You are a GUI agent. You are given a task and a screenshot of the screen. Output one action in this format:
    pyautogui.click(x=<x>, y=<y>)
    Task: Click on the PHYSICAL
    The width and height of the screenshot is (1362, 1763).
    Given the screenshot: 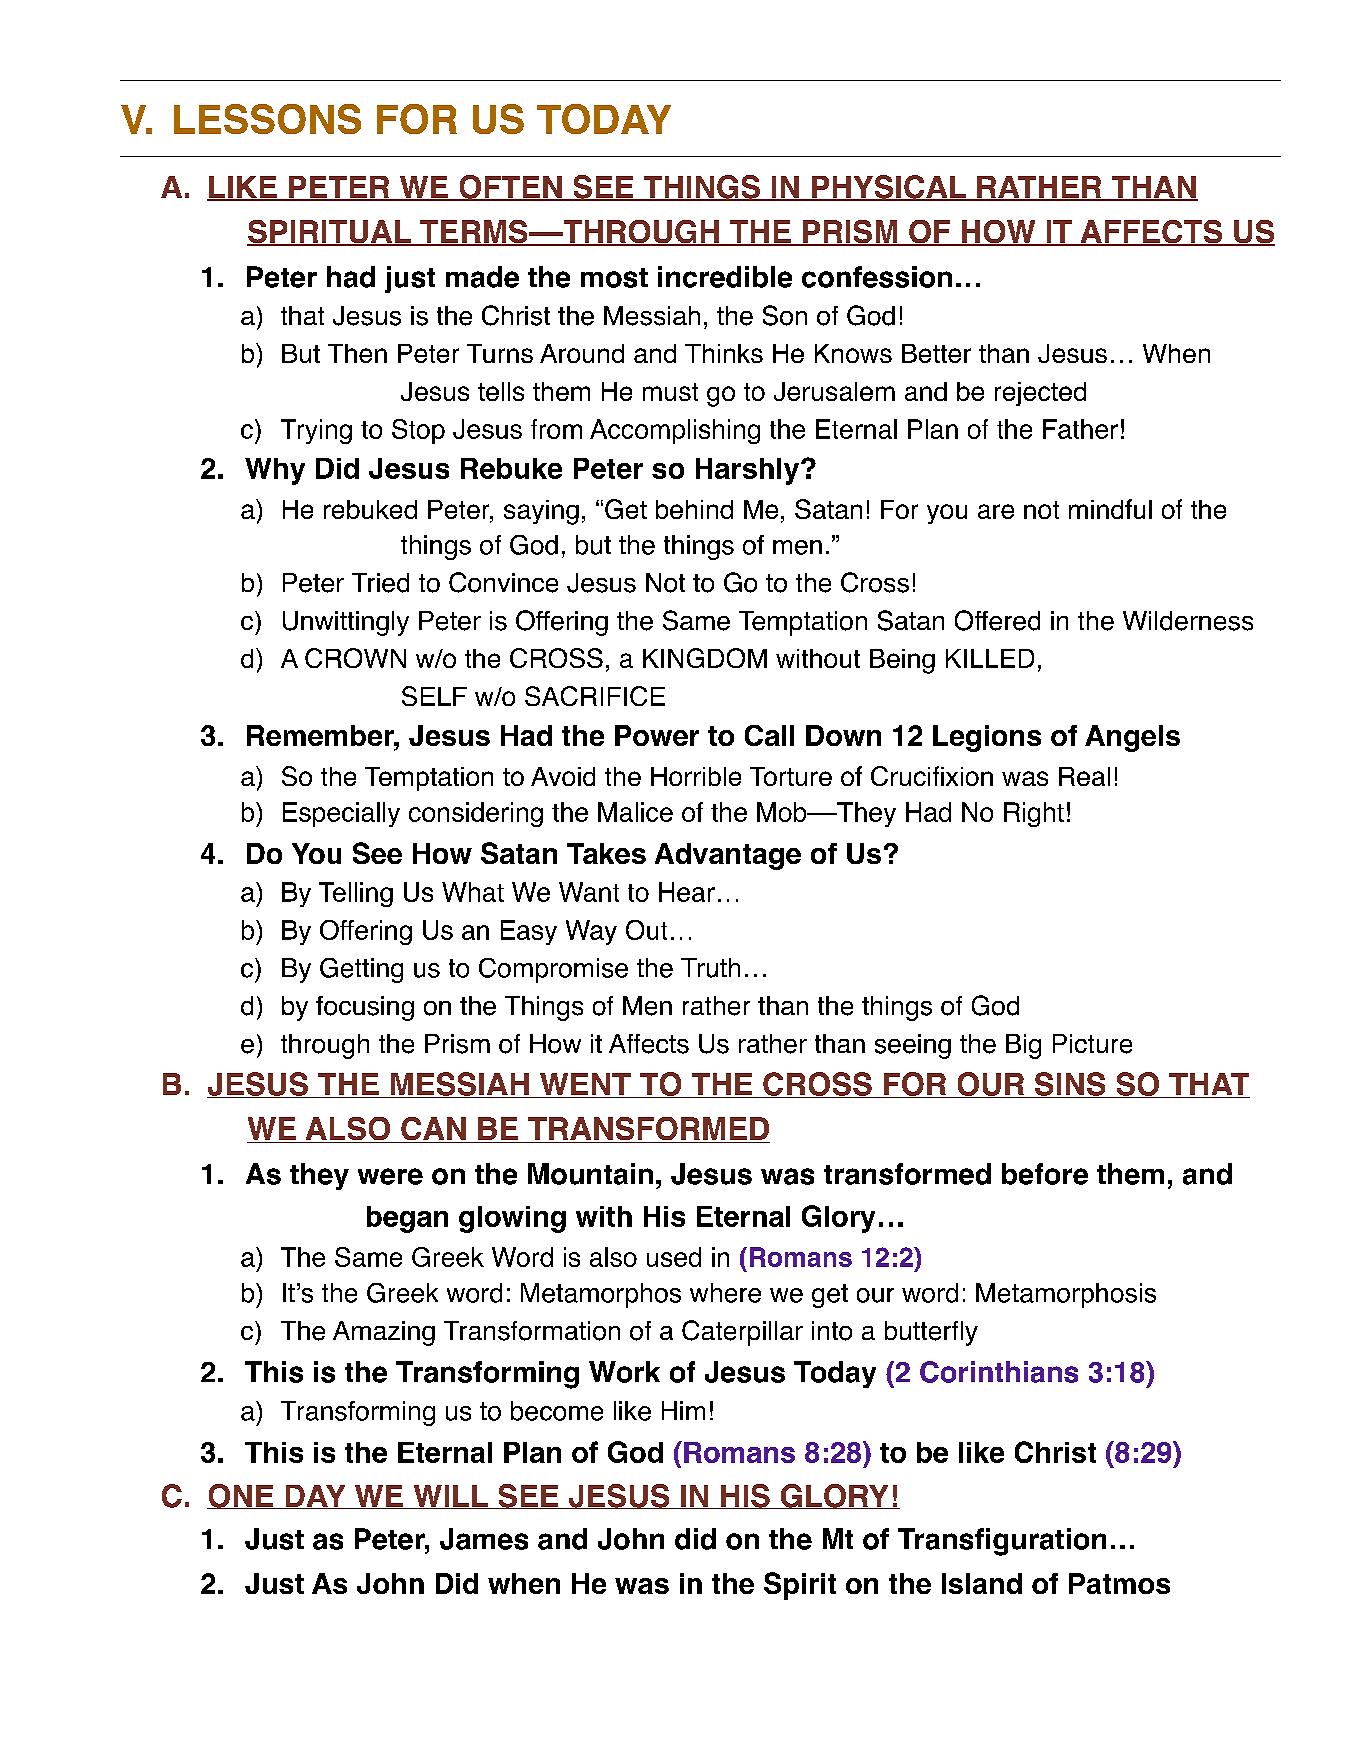 What is the action you would take?
    pyautogui.click(x=889, y=188)
